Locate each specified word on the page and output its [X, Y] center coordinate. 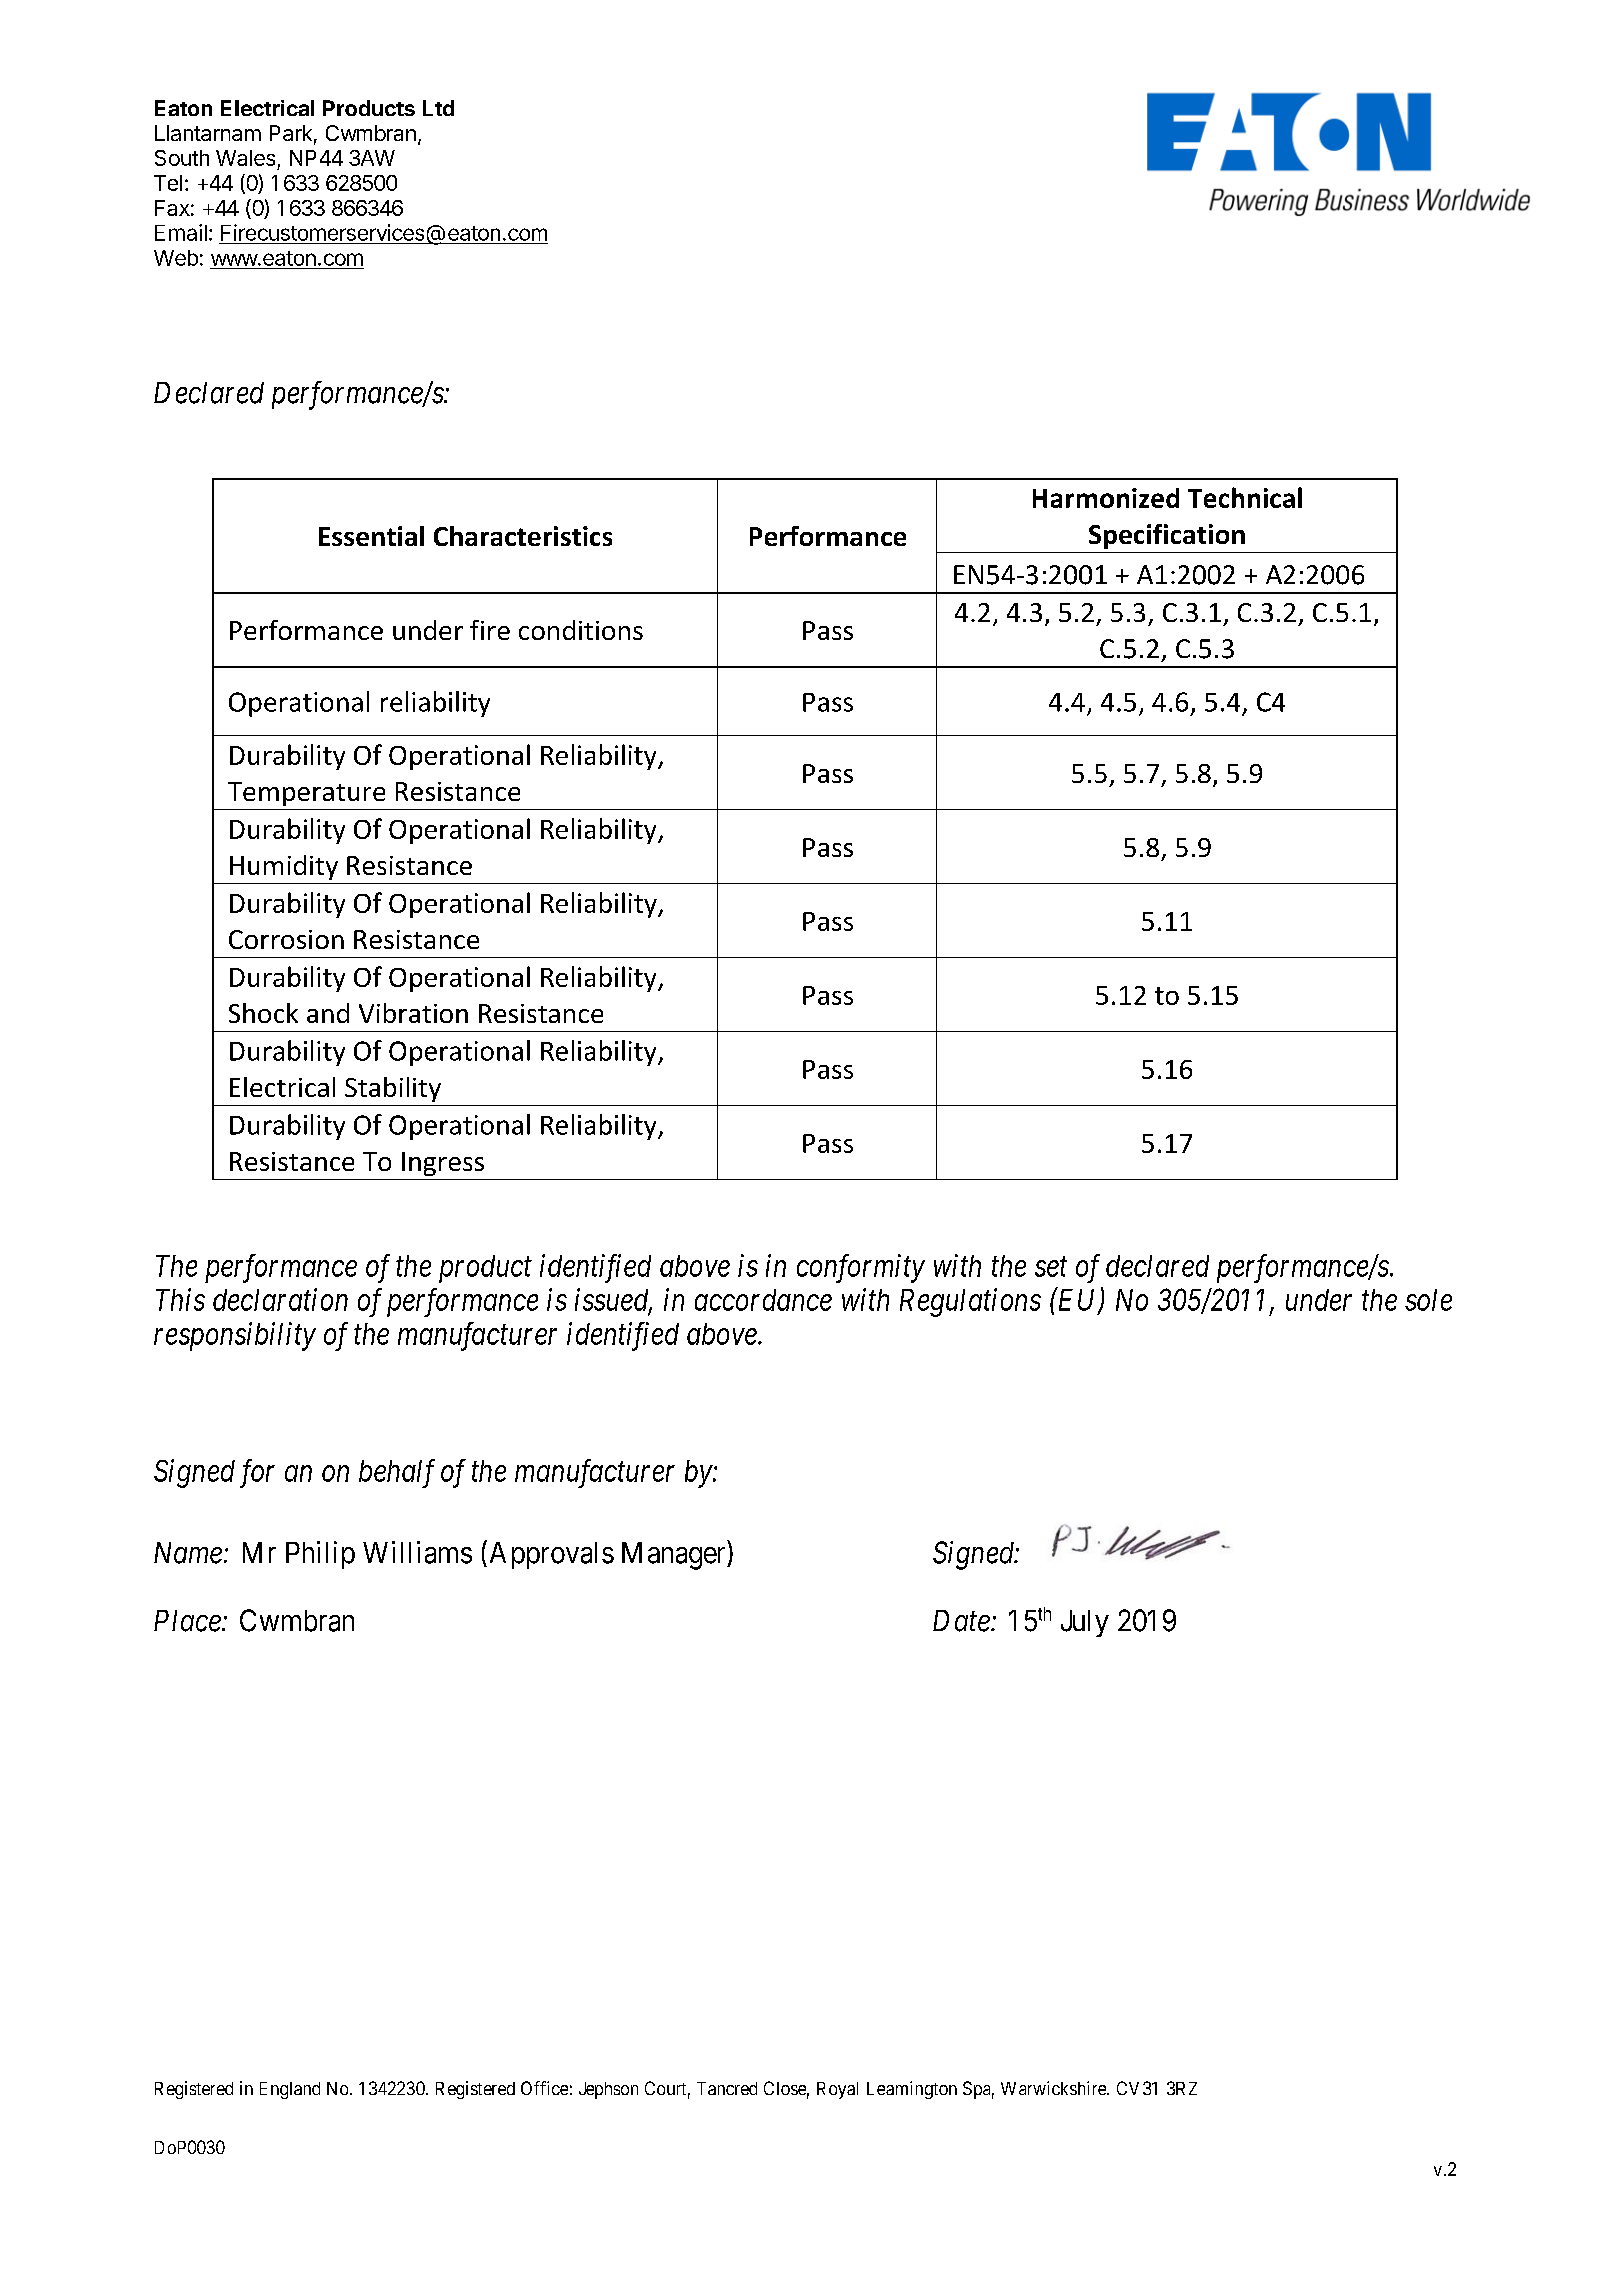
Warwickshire [1054, 2088]
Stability [393, 1089]
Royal [837, 2090]
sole [1428, 1300]
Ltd [438, 108]
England [290, 2090]
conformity [861, 1268]
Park [291, 133]
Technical [1245, 497]
